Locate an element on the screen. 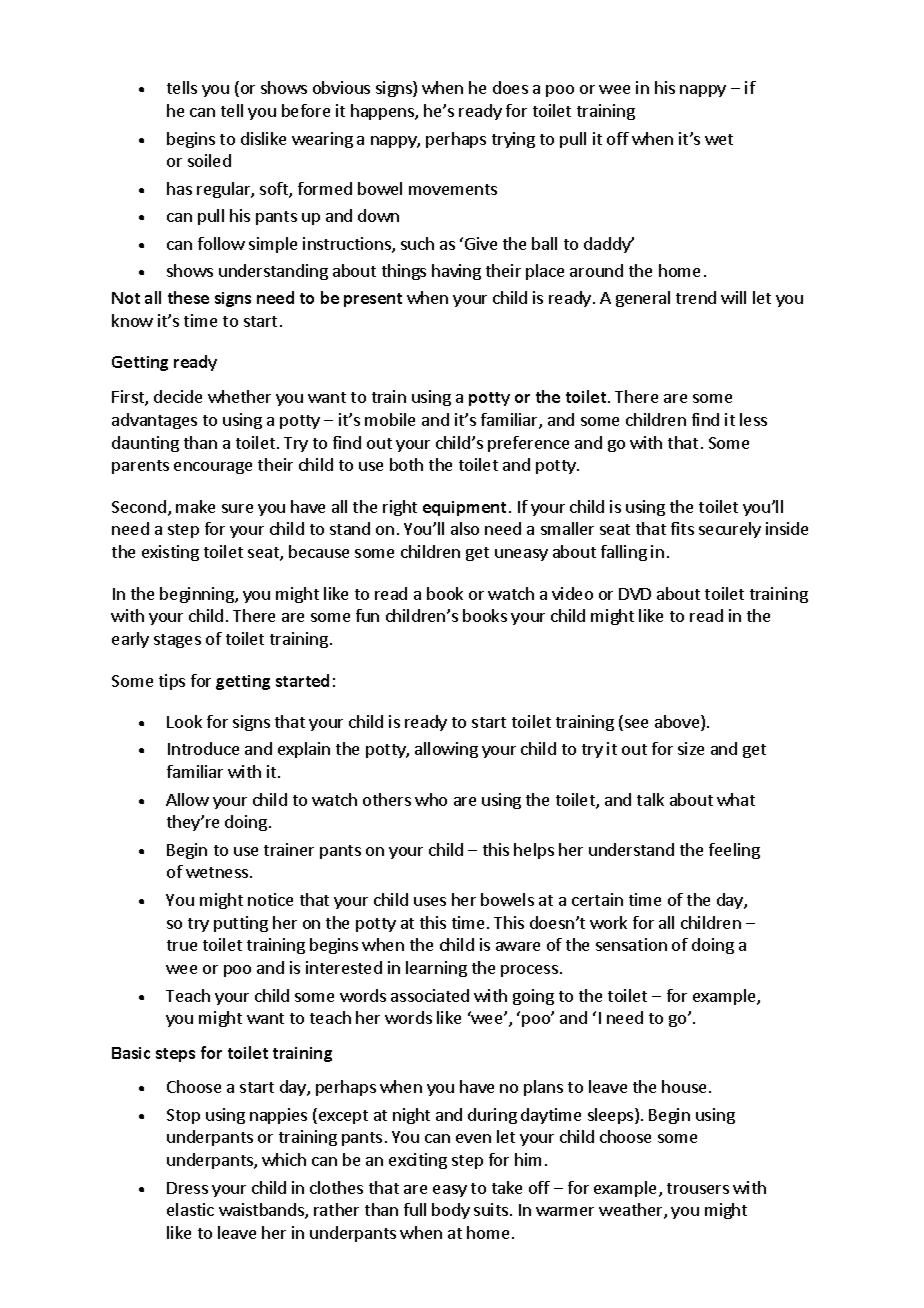 This screenshot has height=1308, width=924. securely is located at coordinates (730, 530).
